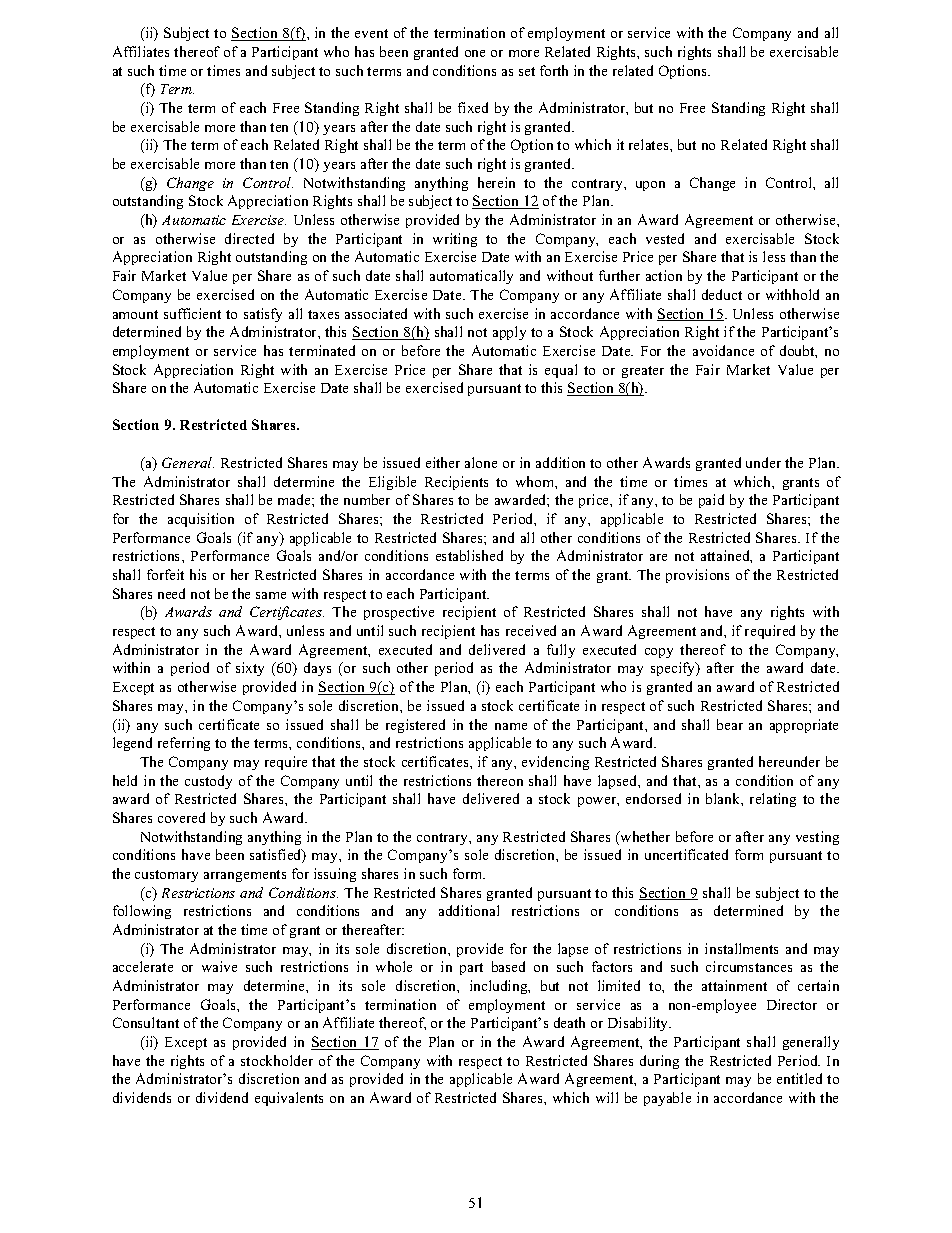 The width and height of the screenshot is (952, 1233). Describe the element at coordinates (511, 726) in the screenshot. I see `name` at that location.
